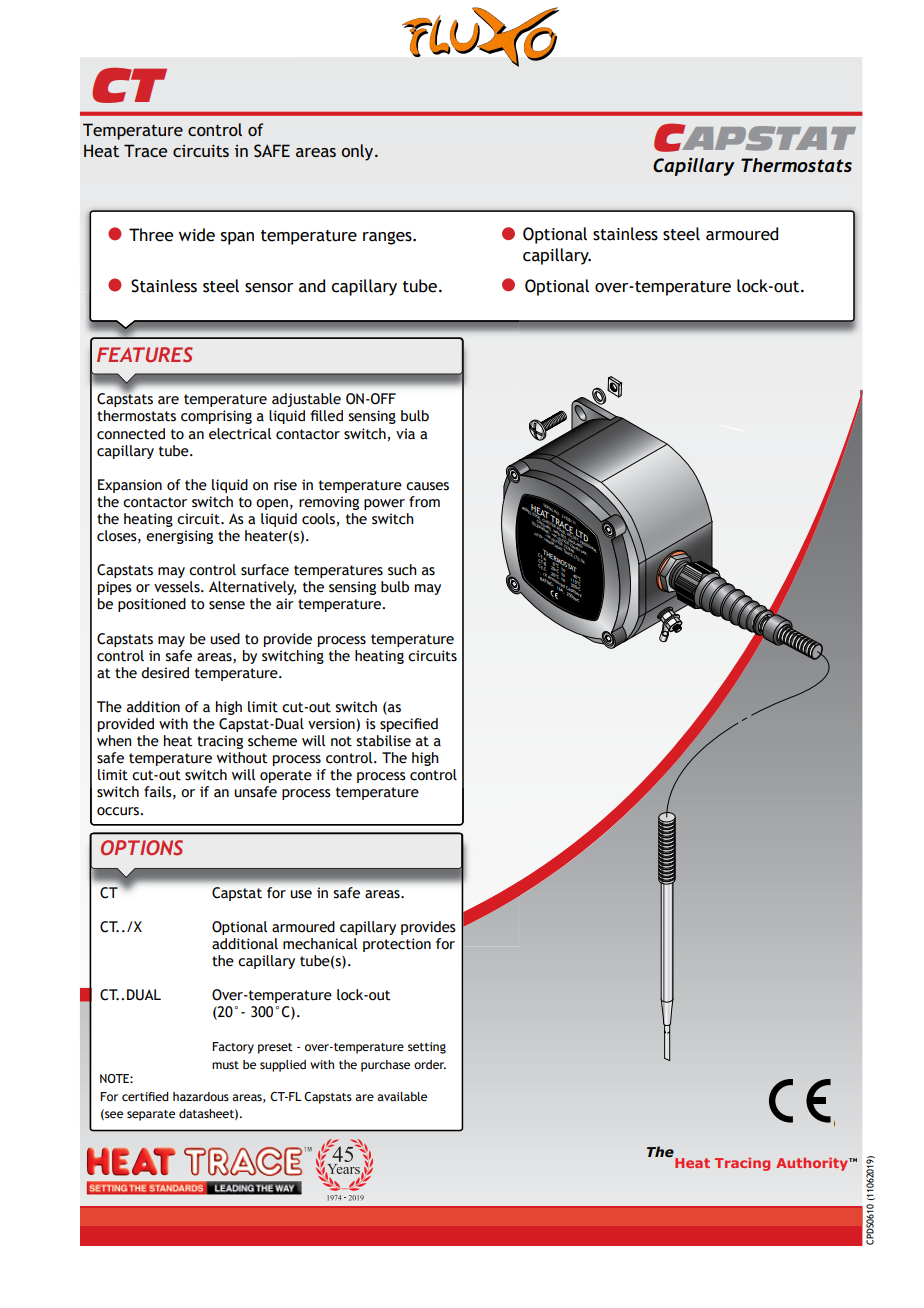 Image resolution: width=924 pixels, height=1308 pixels. Describe the element at coordinates (424, 502) in the screenshot. I see `from` at that location.
